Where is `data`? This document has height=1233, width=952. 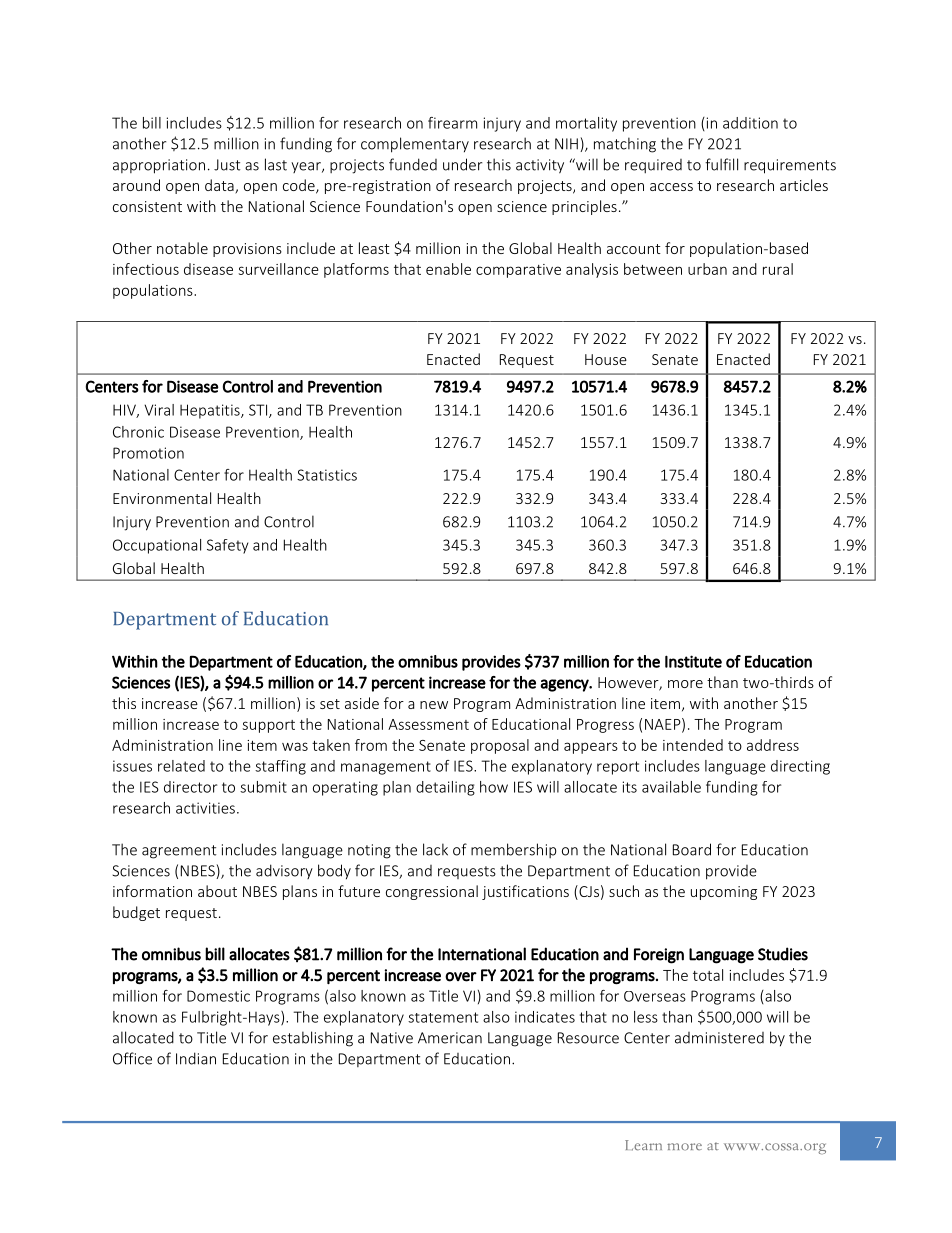 data is located at coordinates (220, 186).
